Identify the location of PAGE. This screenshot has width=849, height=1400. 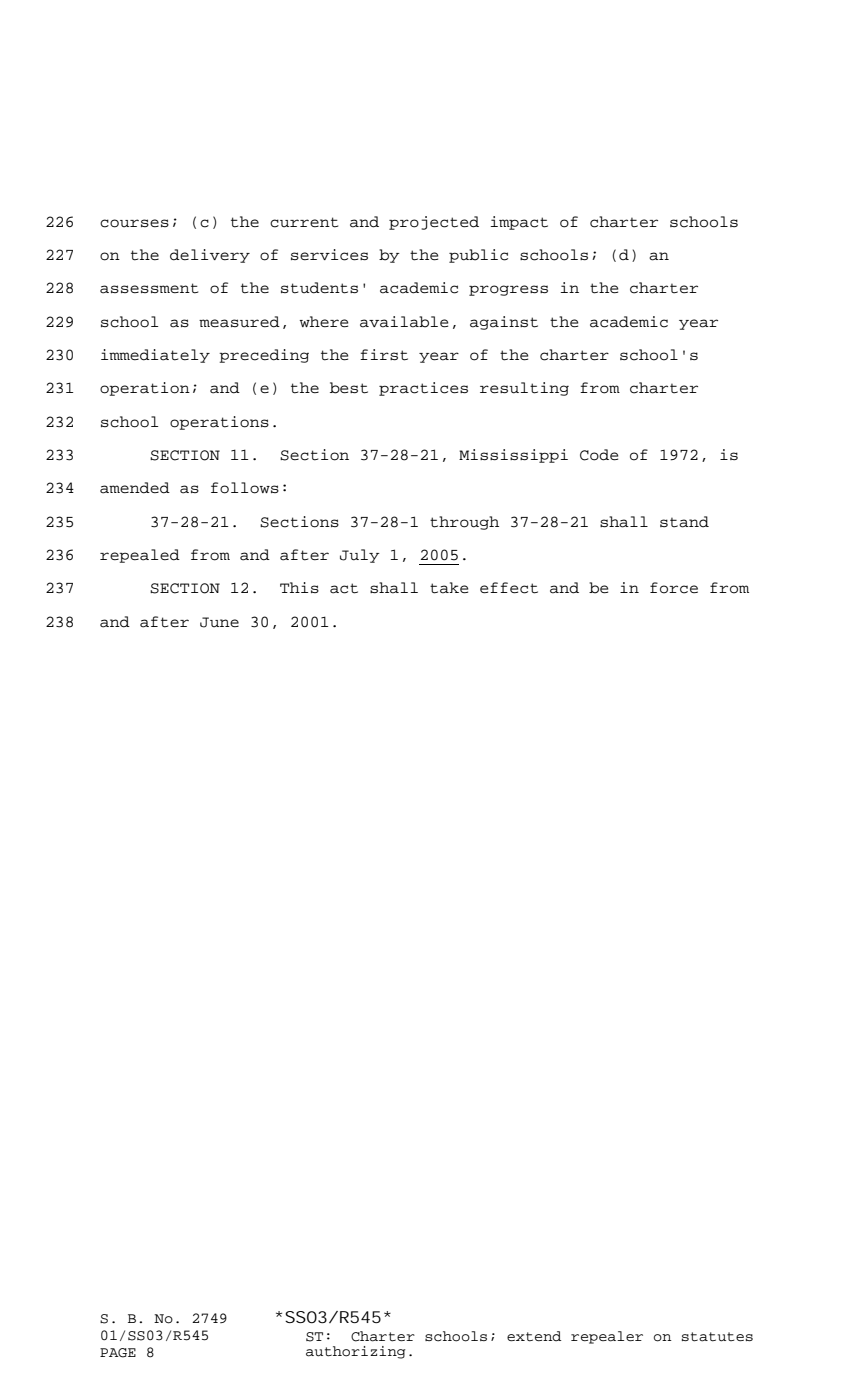
(118, 1353).
